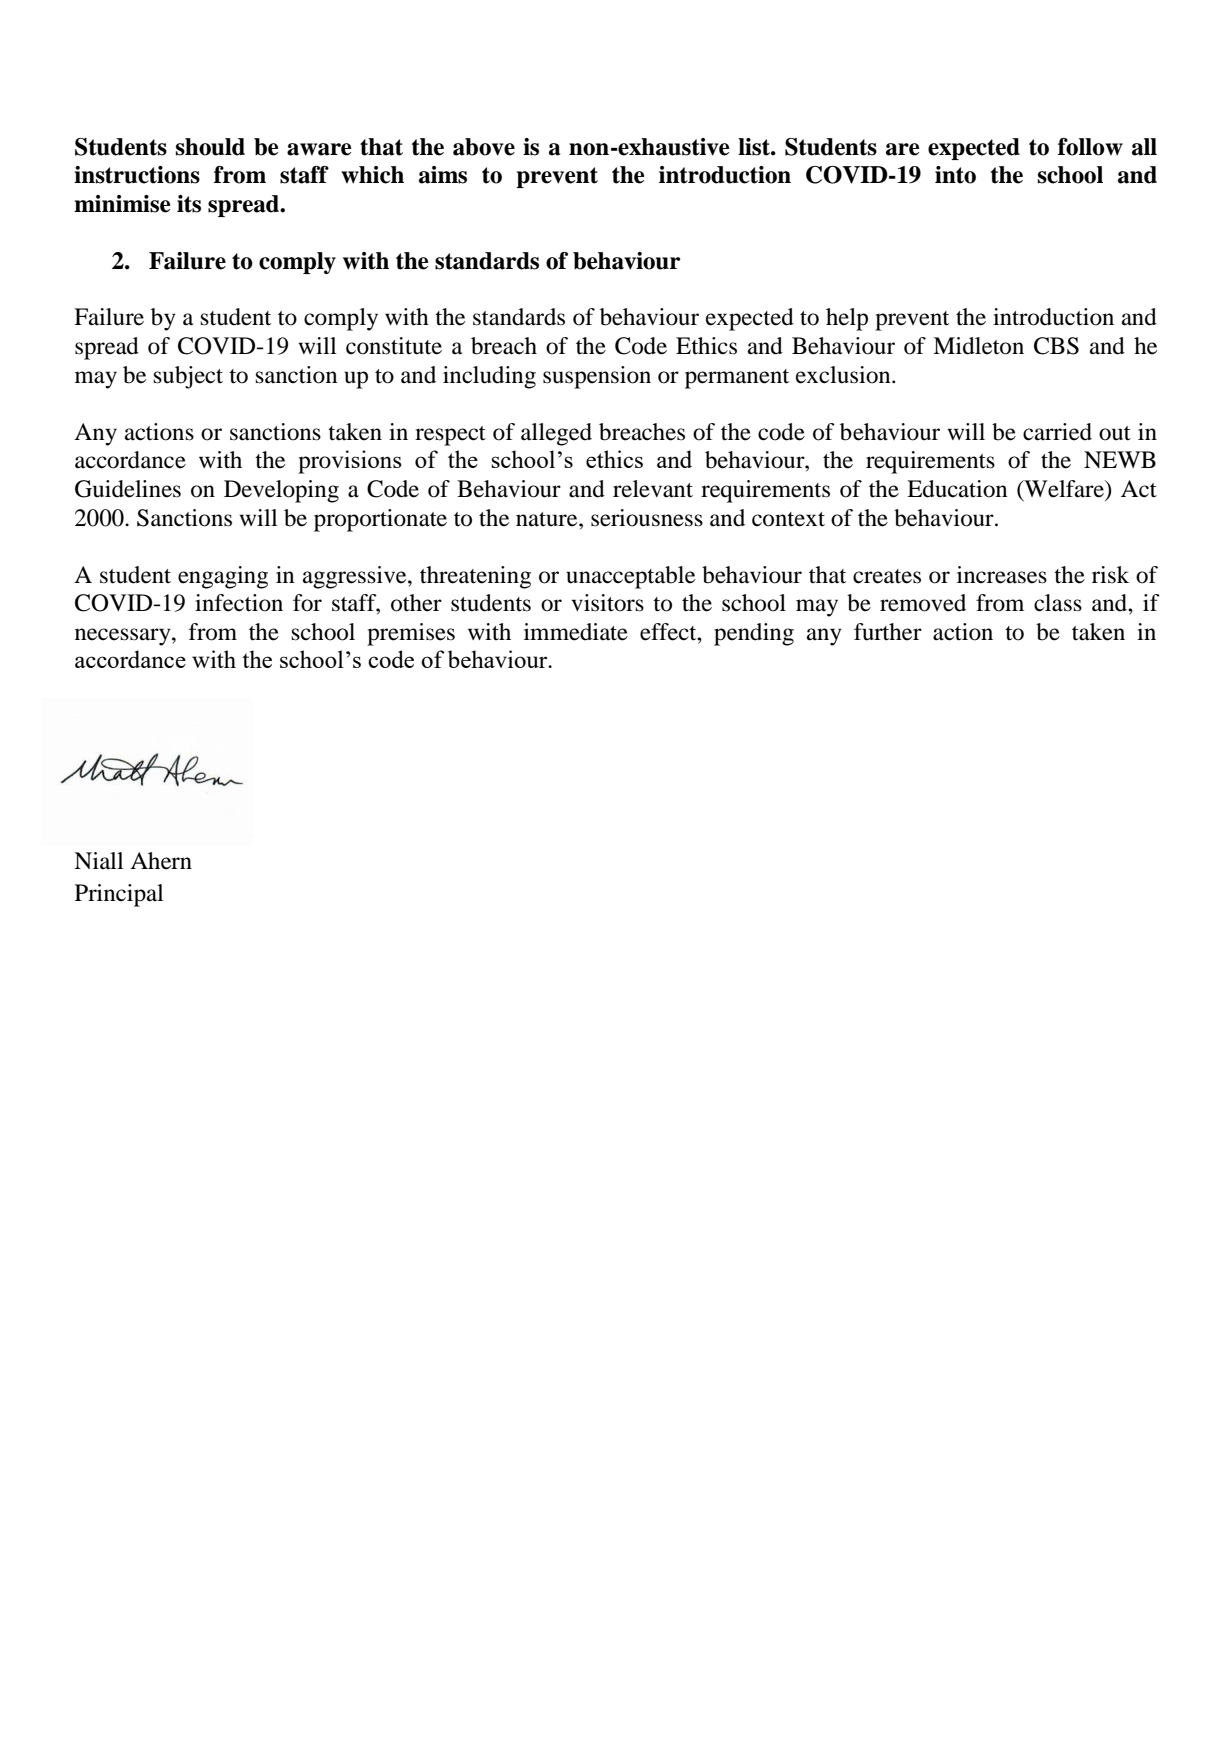 The width and height of the screenshot is (1232, 1743). I want to click on Education, so click(957, 489).
